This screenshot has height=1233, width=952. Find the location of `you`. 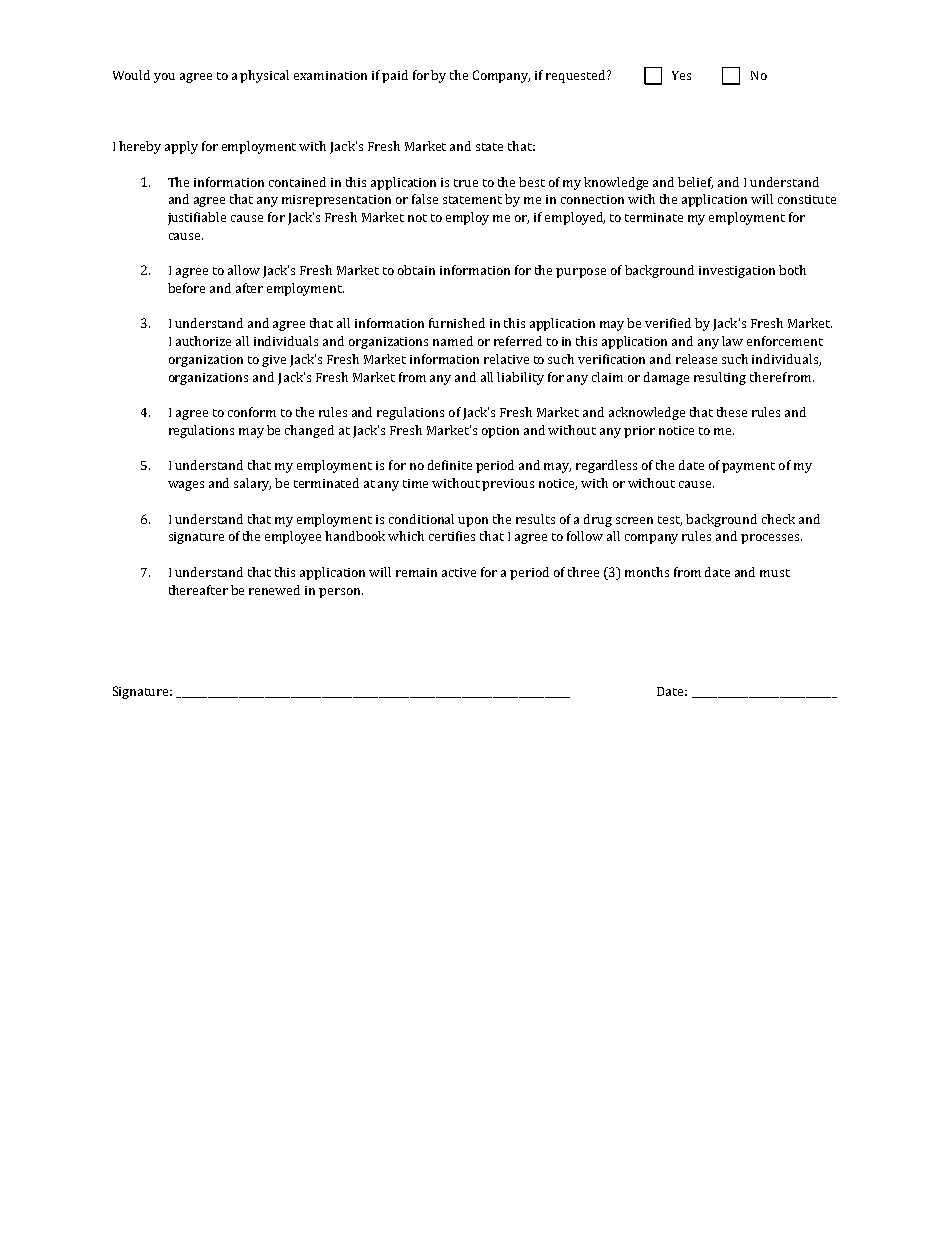

you is located at coordinates (164, 78).
